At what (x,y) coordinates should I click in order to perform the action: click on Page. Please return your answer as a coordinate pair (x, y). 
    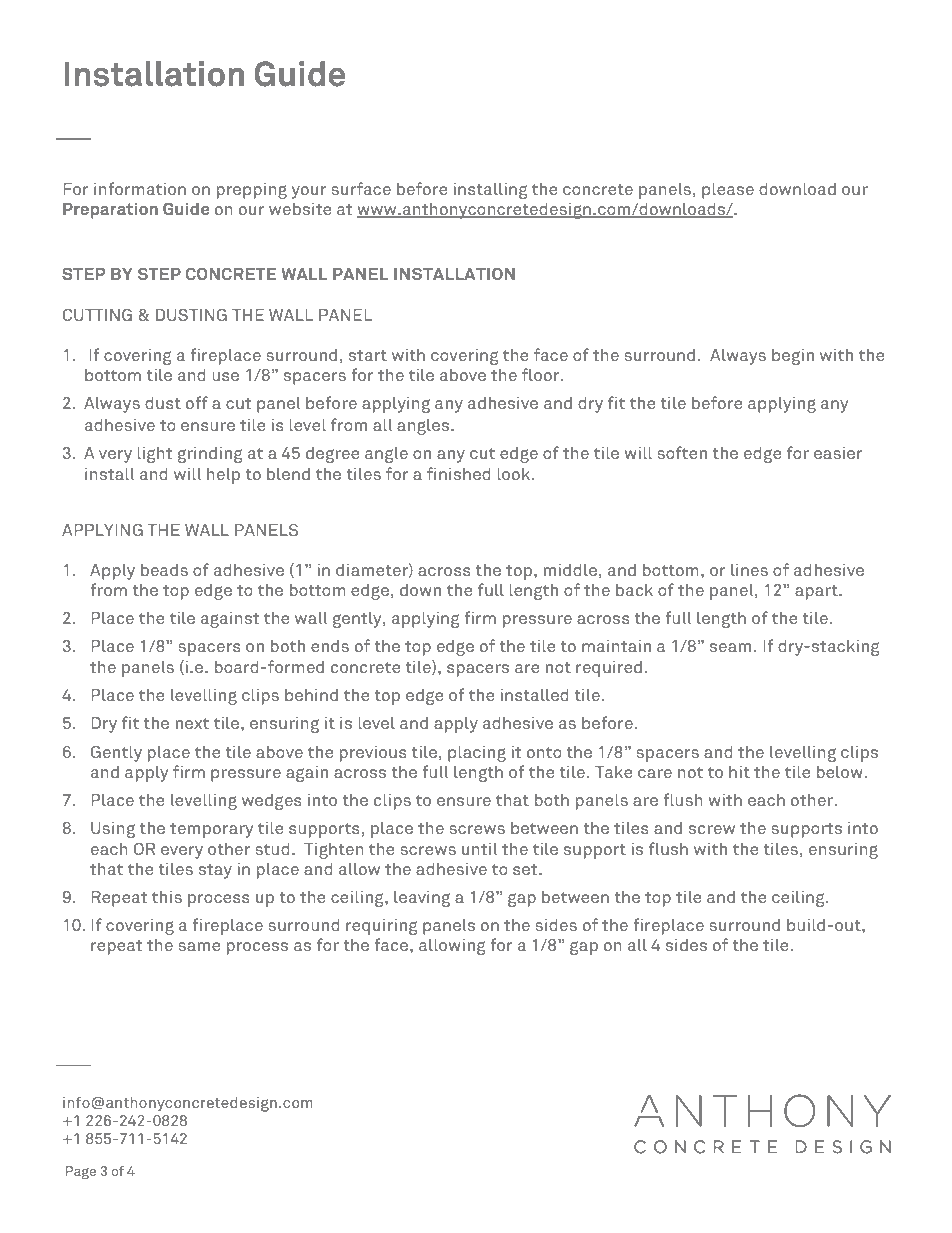
    Looking at the image, I should click on (81, 1173).
